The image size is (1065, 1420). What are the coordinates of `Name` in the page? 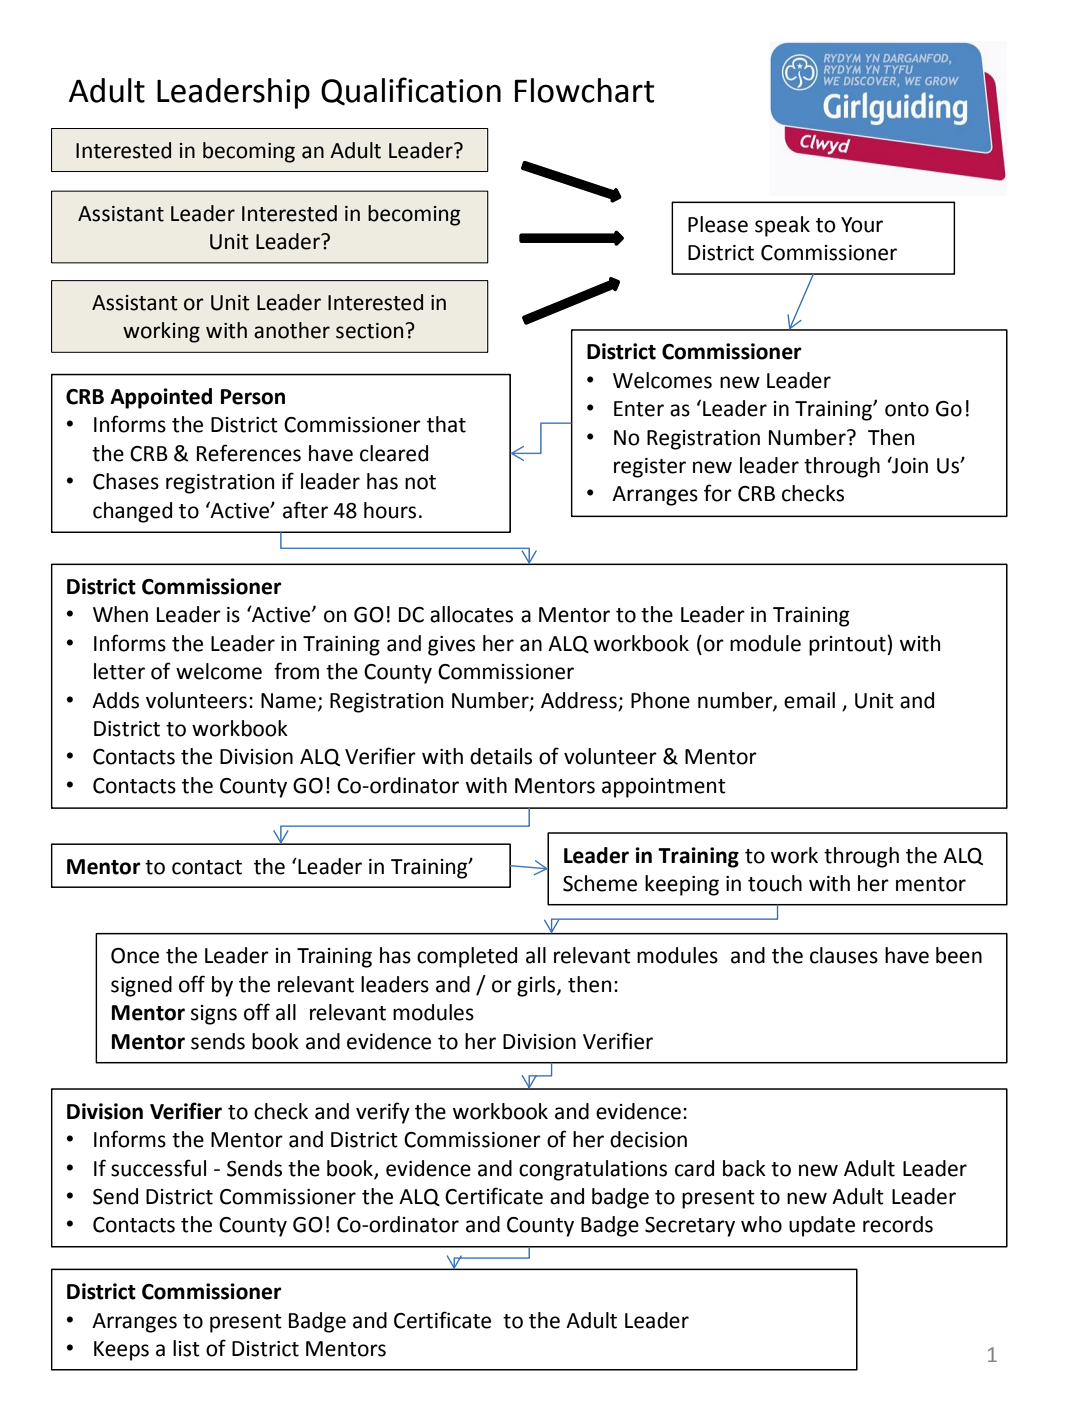 It's located at (288, 701).
